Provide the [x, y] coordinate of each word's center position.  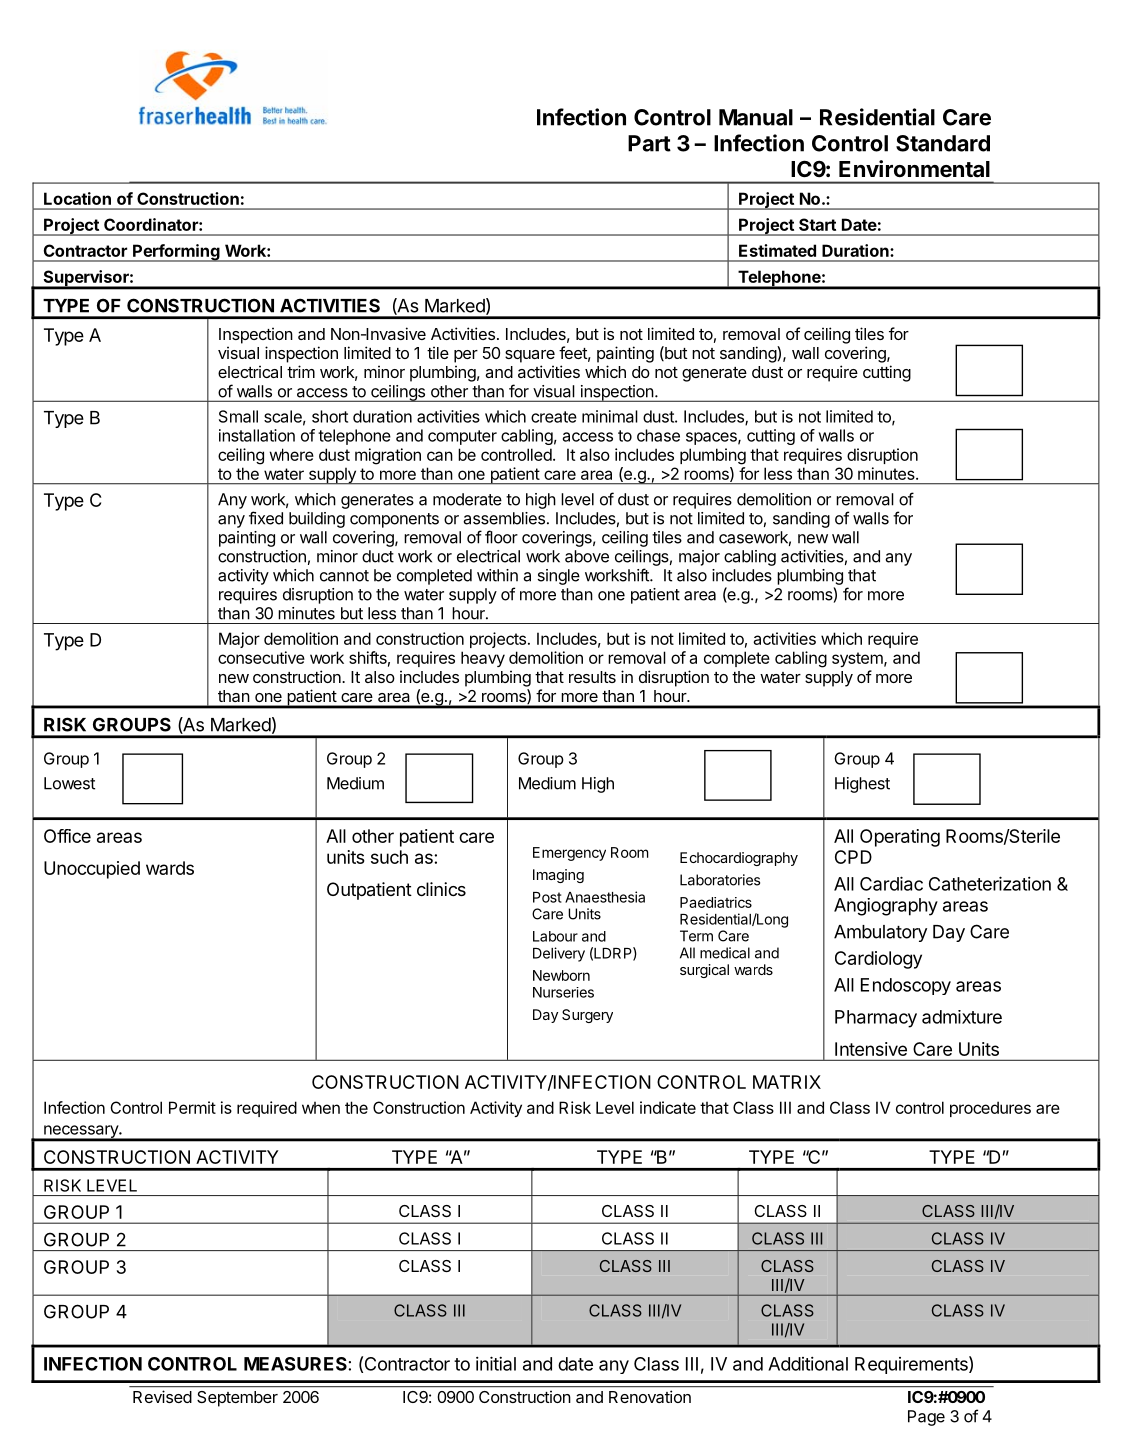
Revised [162, 1396]
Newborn [561, 975]
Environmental [914, 169]
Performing [176, 253]
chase [658, 435]
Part [649, 143]
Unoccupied [92, 870]
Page [926, 1418]
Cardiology [878, 960]
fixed [266, 518]
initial [496, 1363]
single [558, 577]
